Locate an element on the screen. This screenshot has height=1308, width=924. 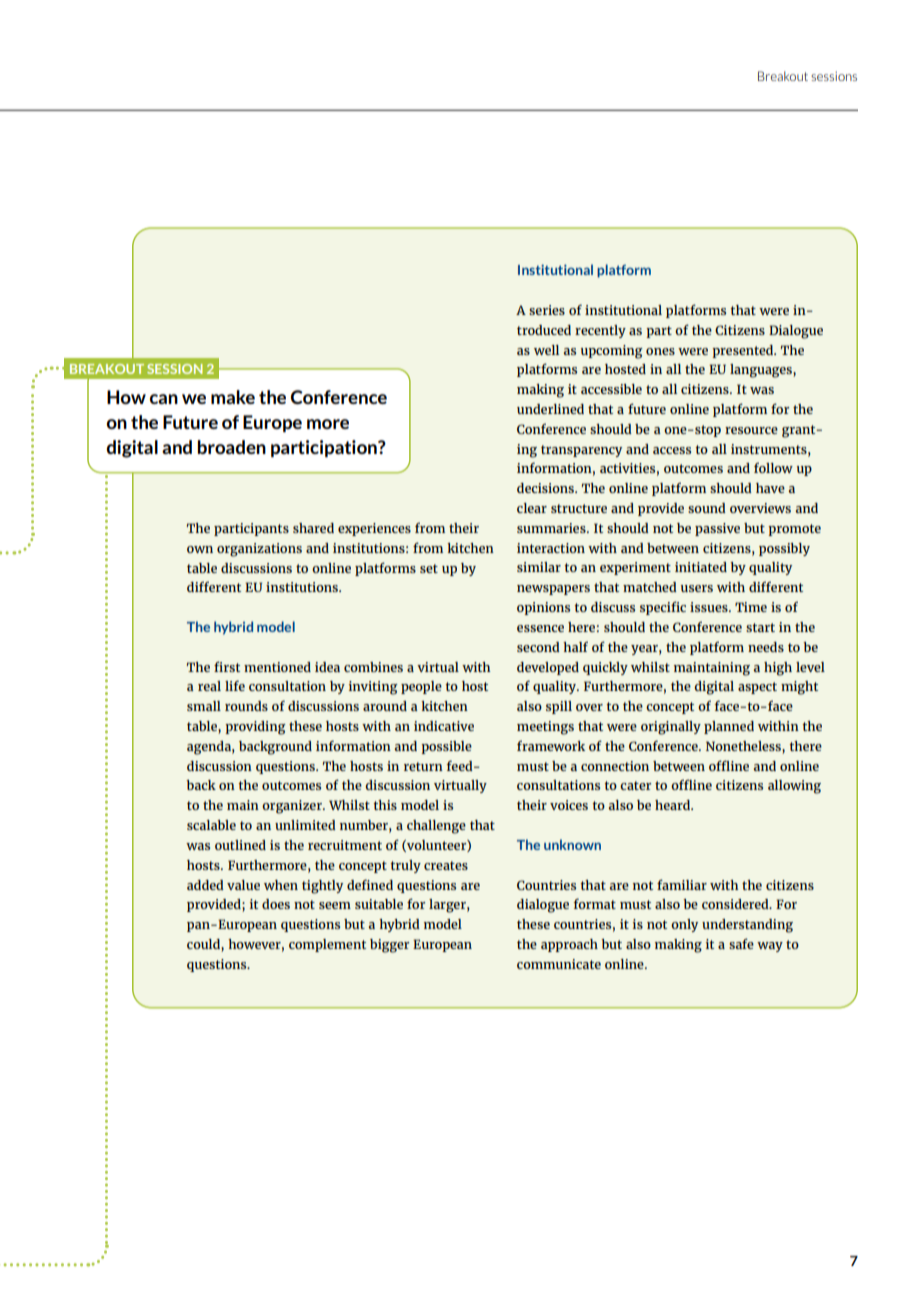
series is located at coordinates (547, 310).
